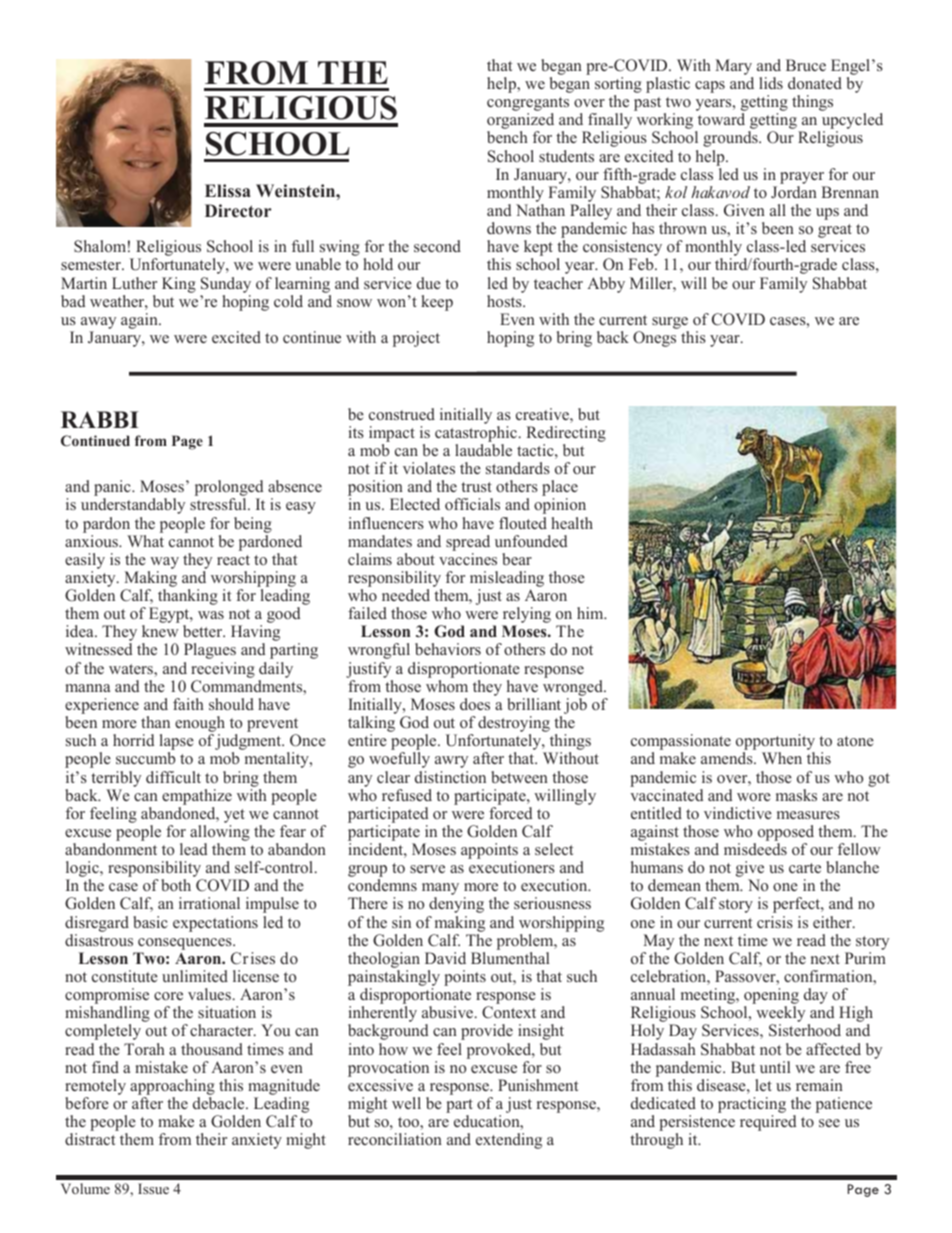  I want to click on required, so click(768, 1123).
